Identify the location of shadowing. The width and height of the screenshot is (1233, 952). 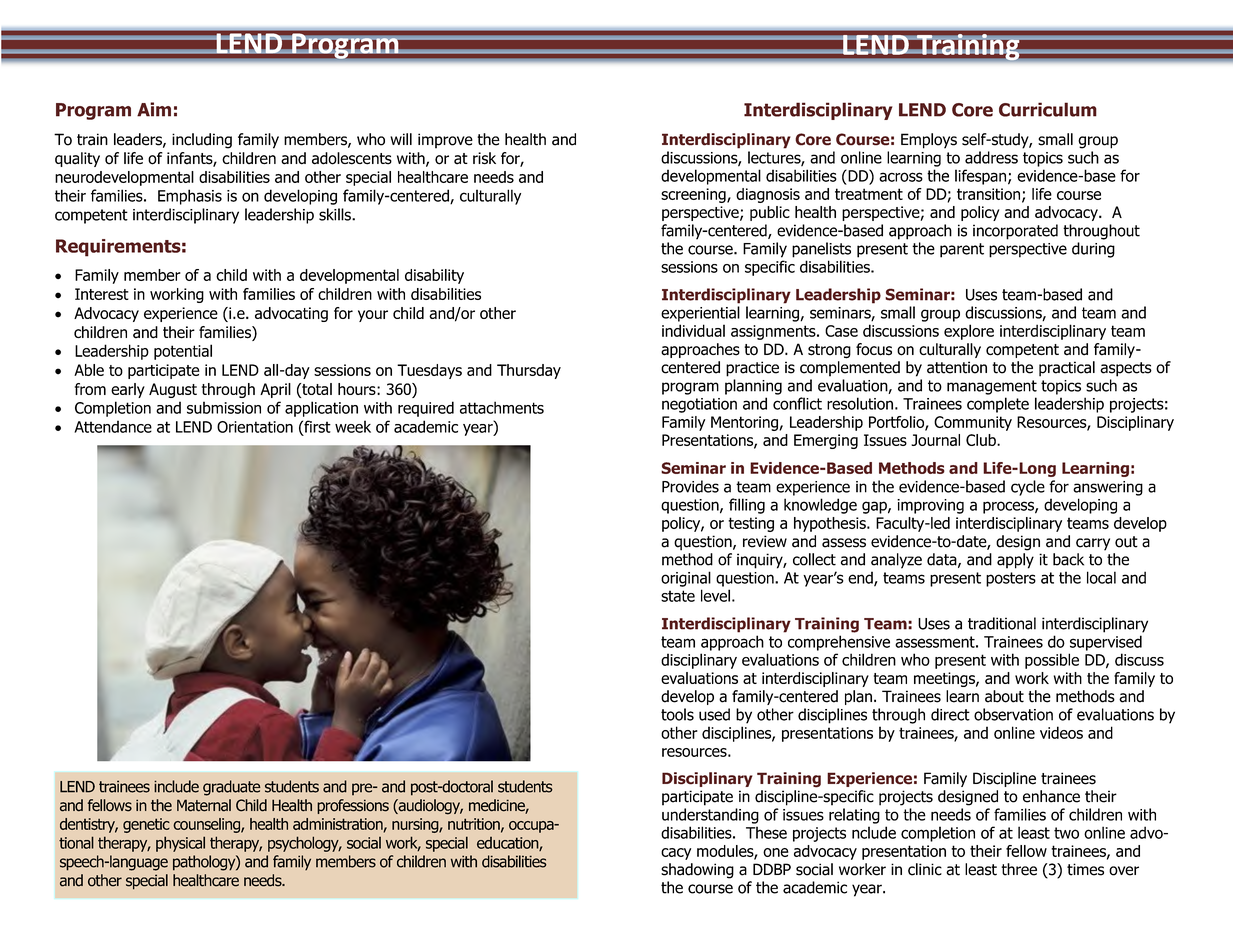
(697, 871).
